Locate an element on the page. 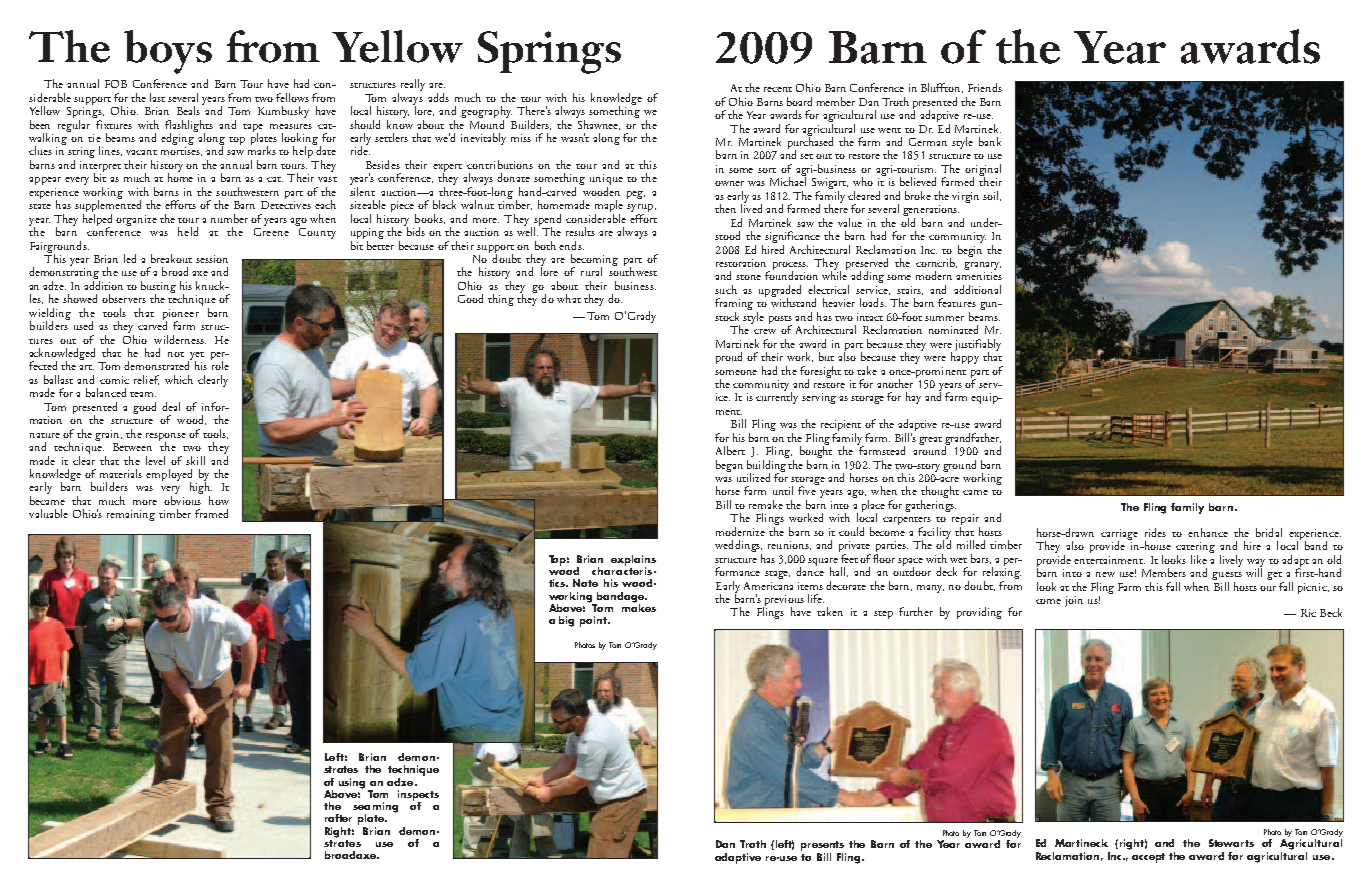  accept is located at coordinates (1148, 858).
